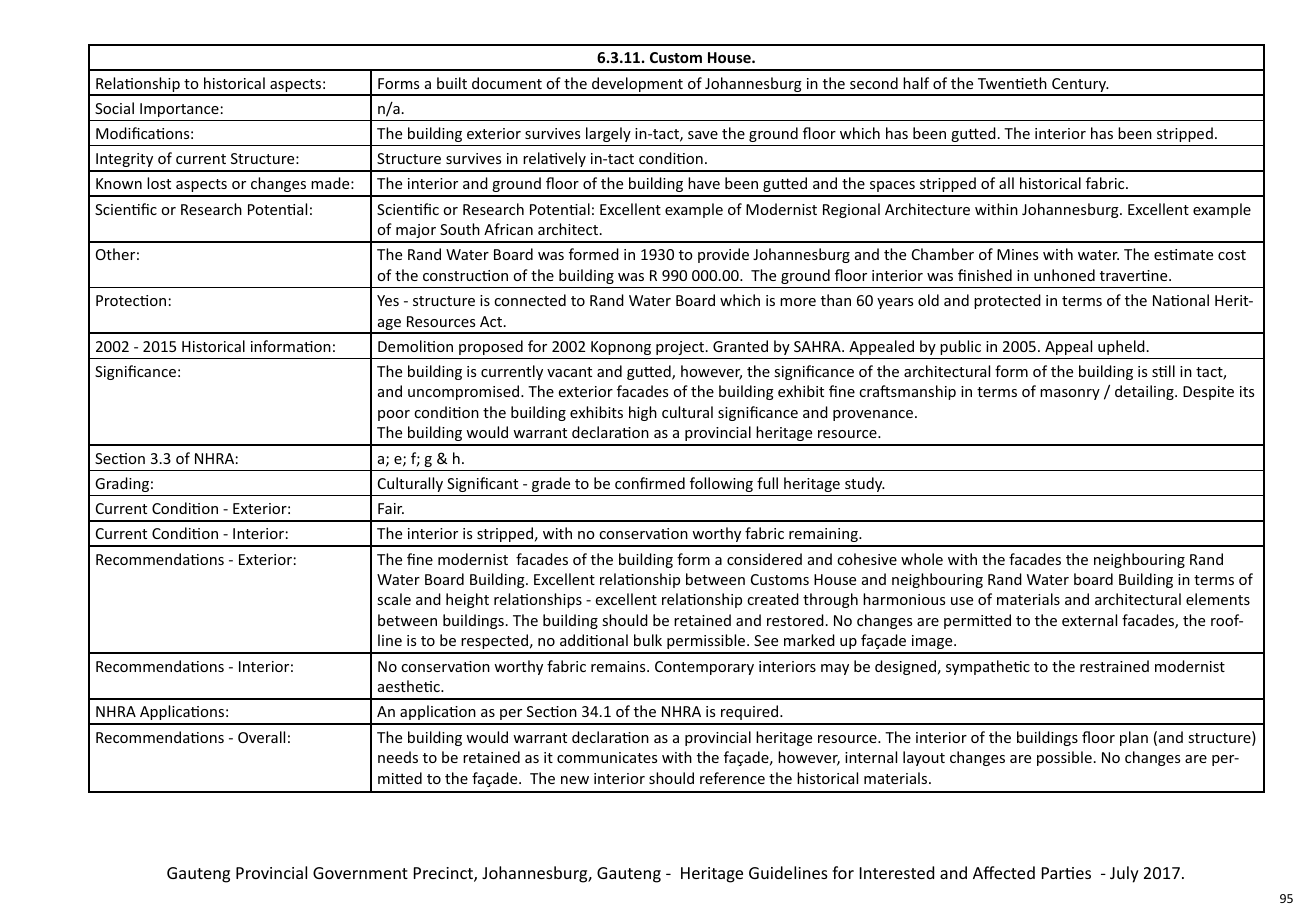 The image size is (1308, 924). What do you see at coordinates (723, 255) in the screenshot?
I see `provide` at bounding box center [723, 255].
